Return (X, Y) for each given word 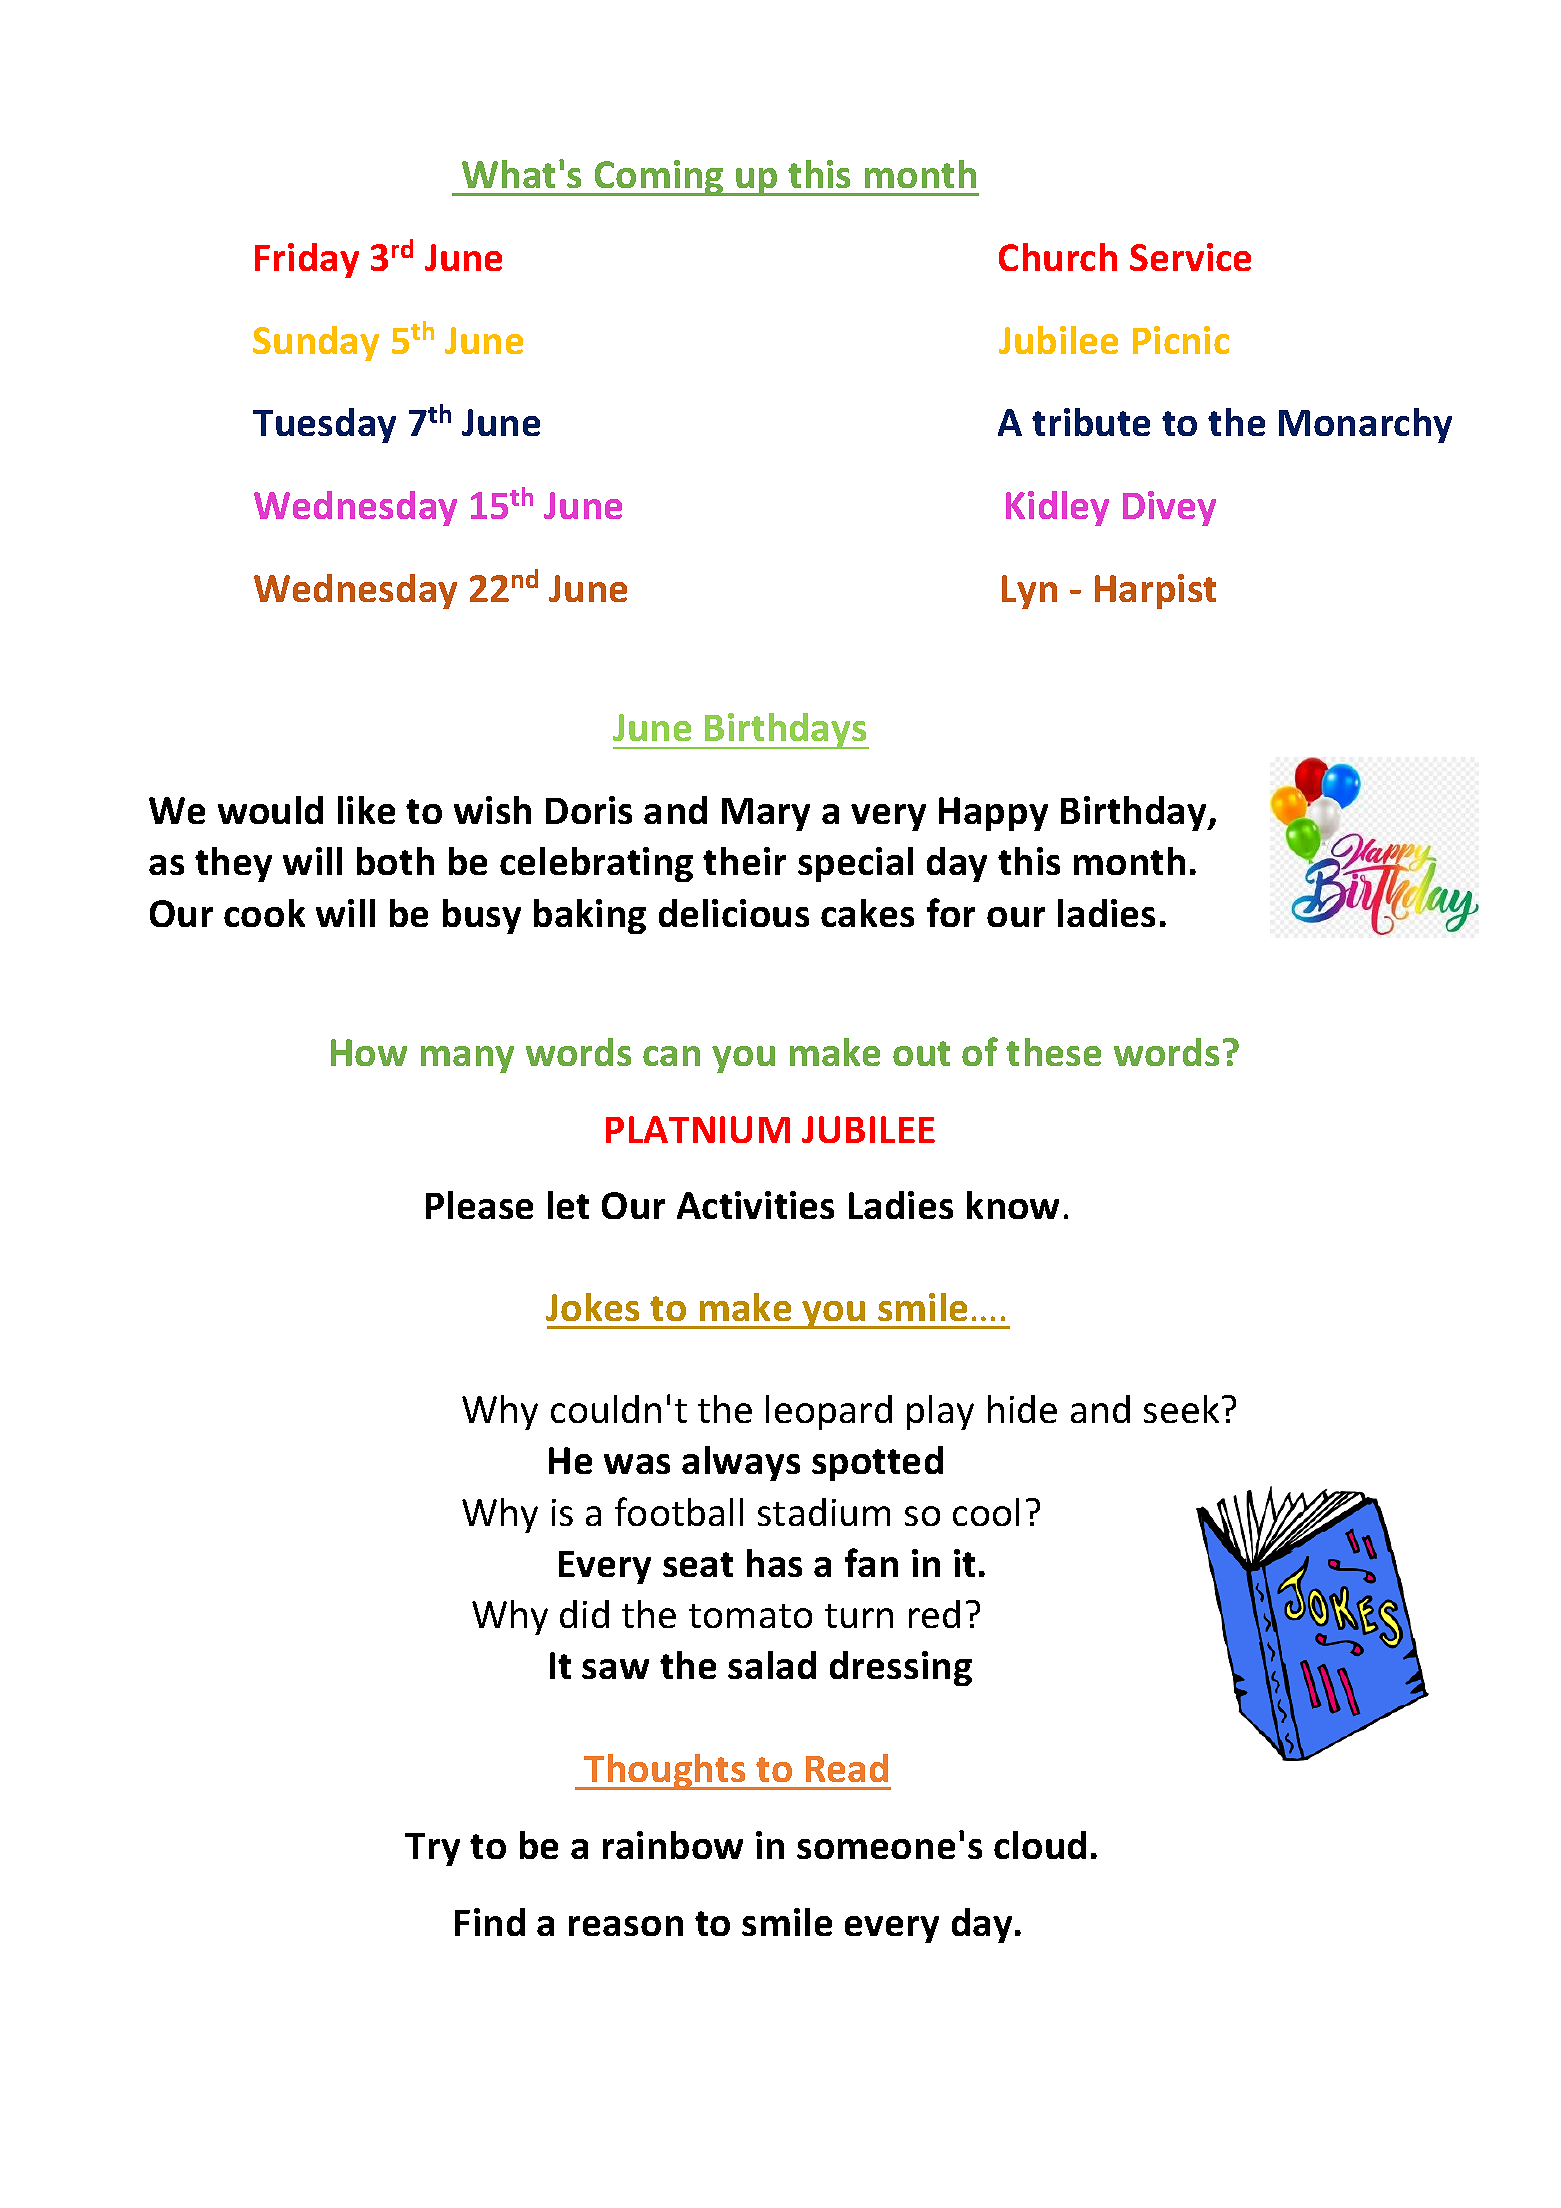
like (366, 810)
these (1053, 1052)
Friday (307, 260)
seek (1181, 1409)
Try (432, 1849)
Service (1190, 257)
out (921, 1053)
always (741, 1463)
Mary (766, 814)
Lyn (1029, 592)
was (637, 1464)
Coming (659, 178)
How (369, 1052)
